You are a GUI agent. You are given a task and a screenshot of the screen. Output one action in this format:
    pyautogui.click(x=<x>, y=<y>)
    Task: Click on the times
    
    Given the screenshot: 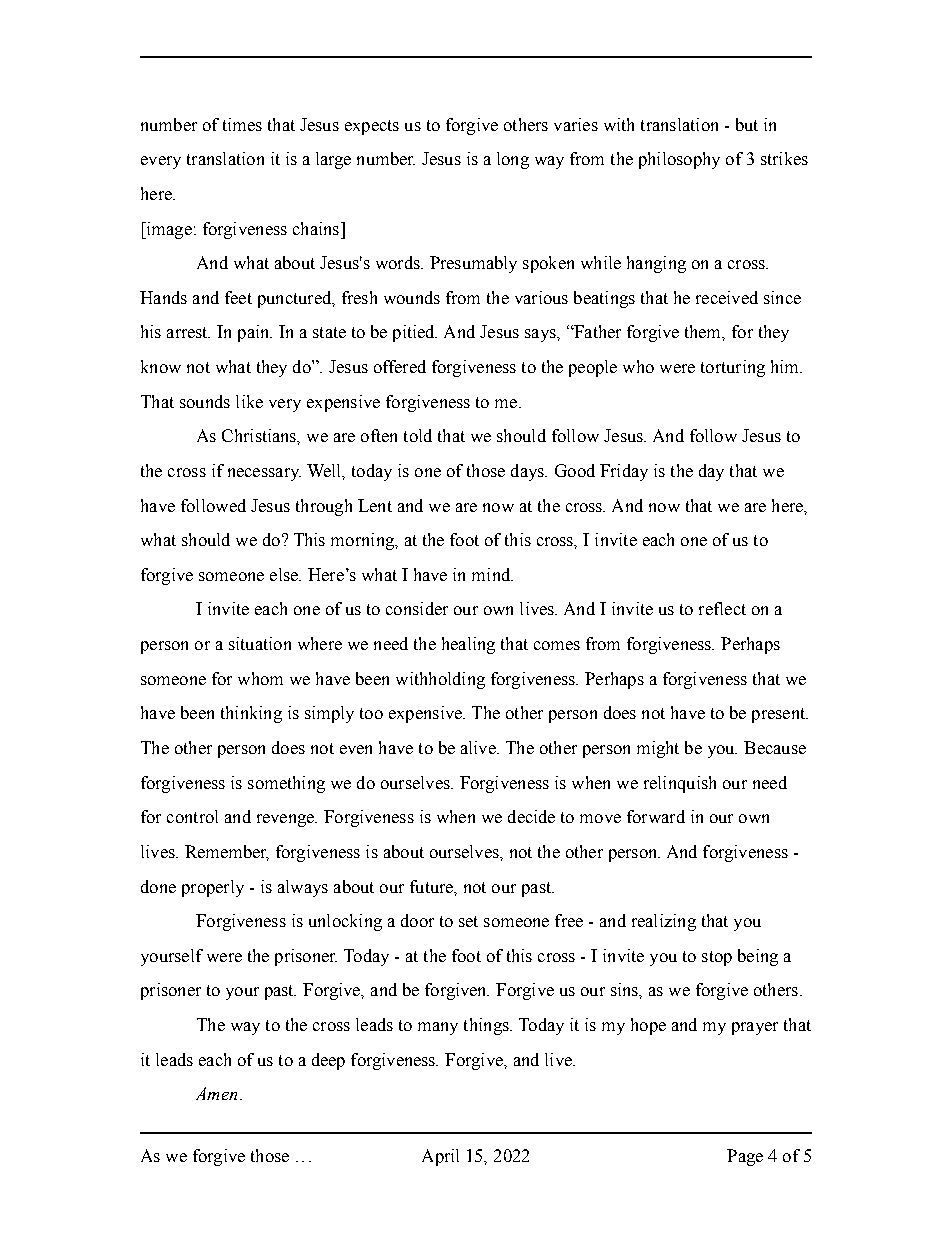 What is the action you would take?
    pyautogui.click(x=242, y=124)
